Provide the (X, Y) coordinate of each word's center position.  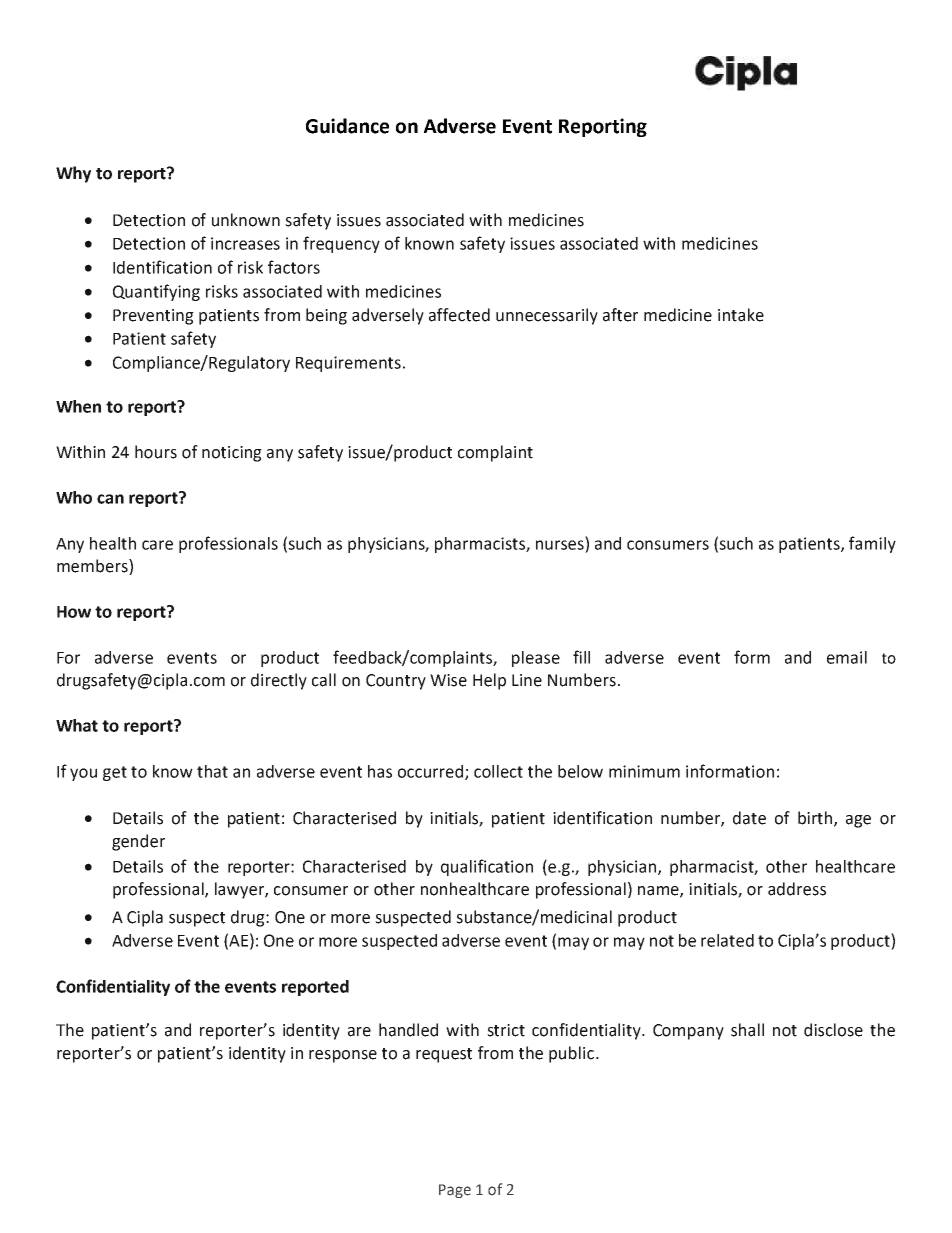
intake (741, 315)
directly (279, 681)
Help (489, 681)
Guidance (347, 126)
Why (73, 174)
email (847, 657)
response (343, 1056)
